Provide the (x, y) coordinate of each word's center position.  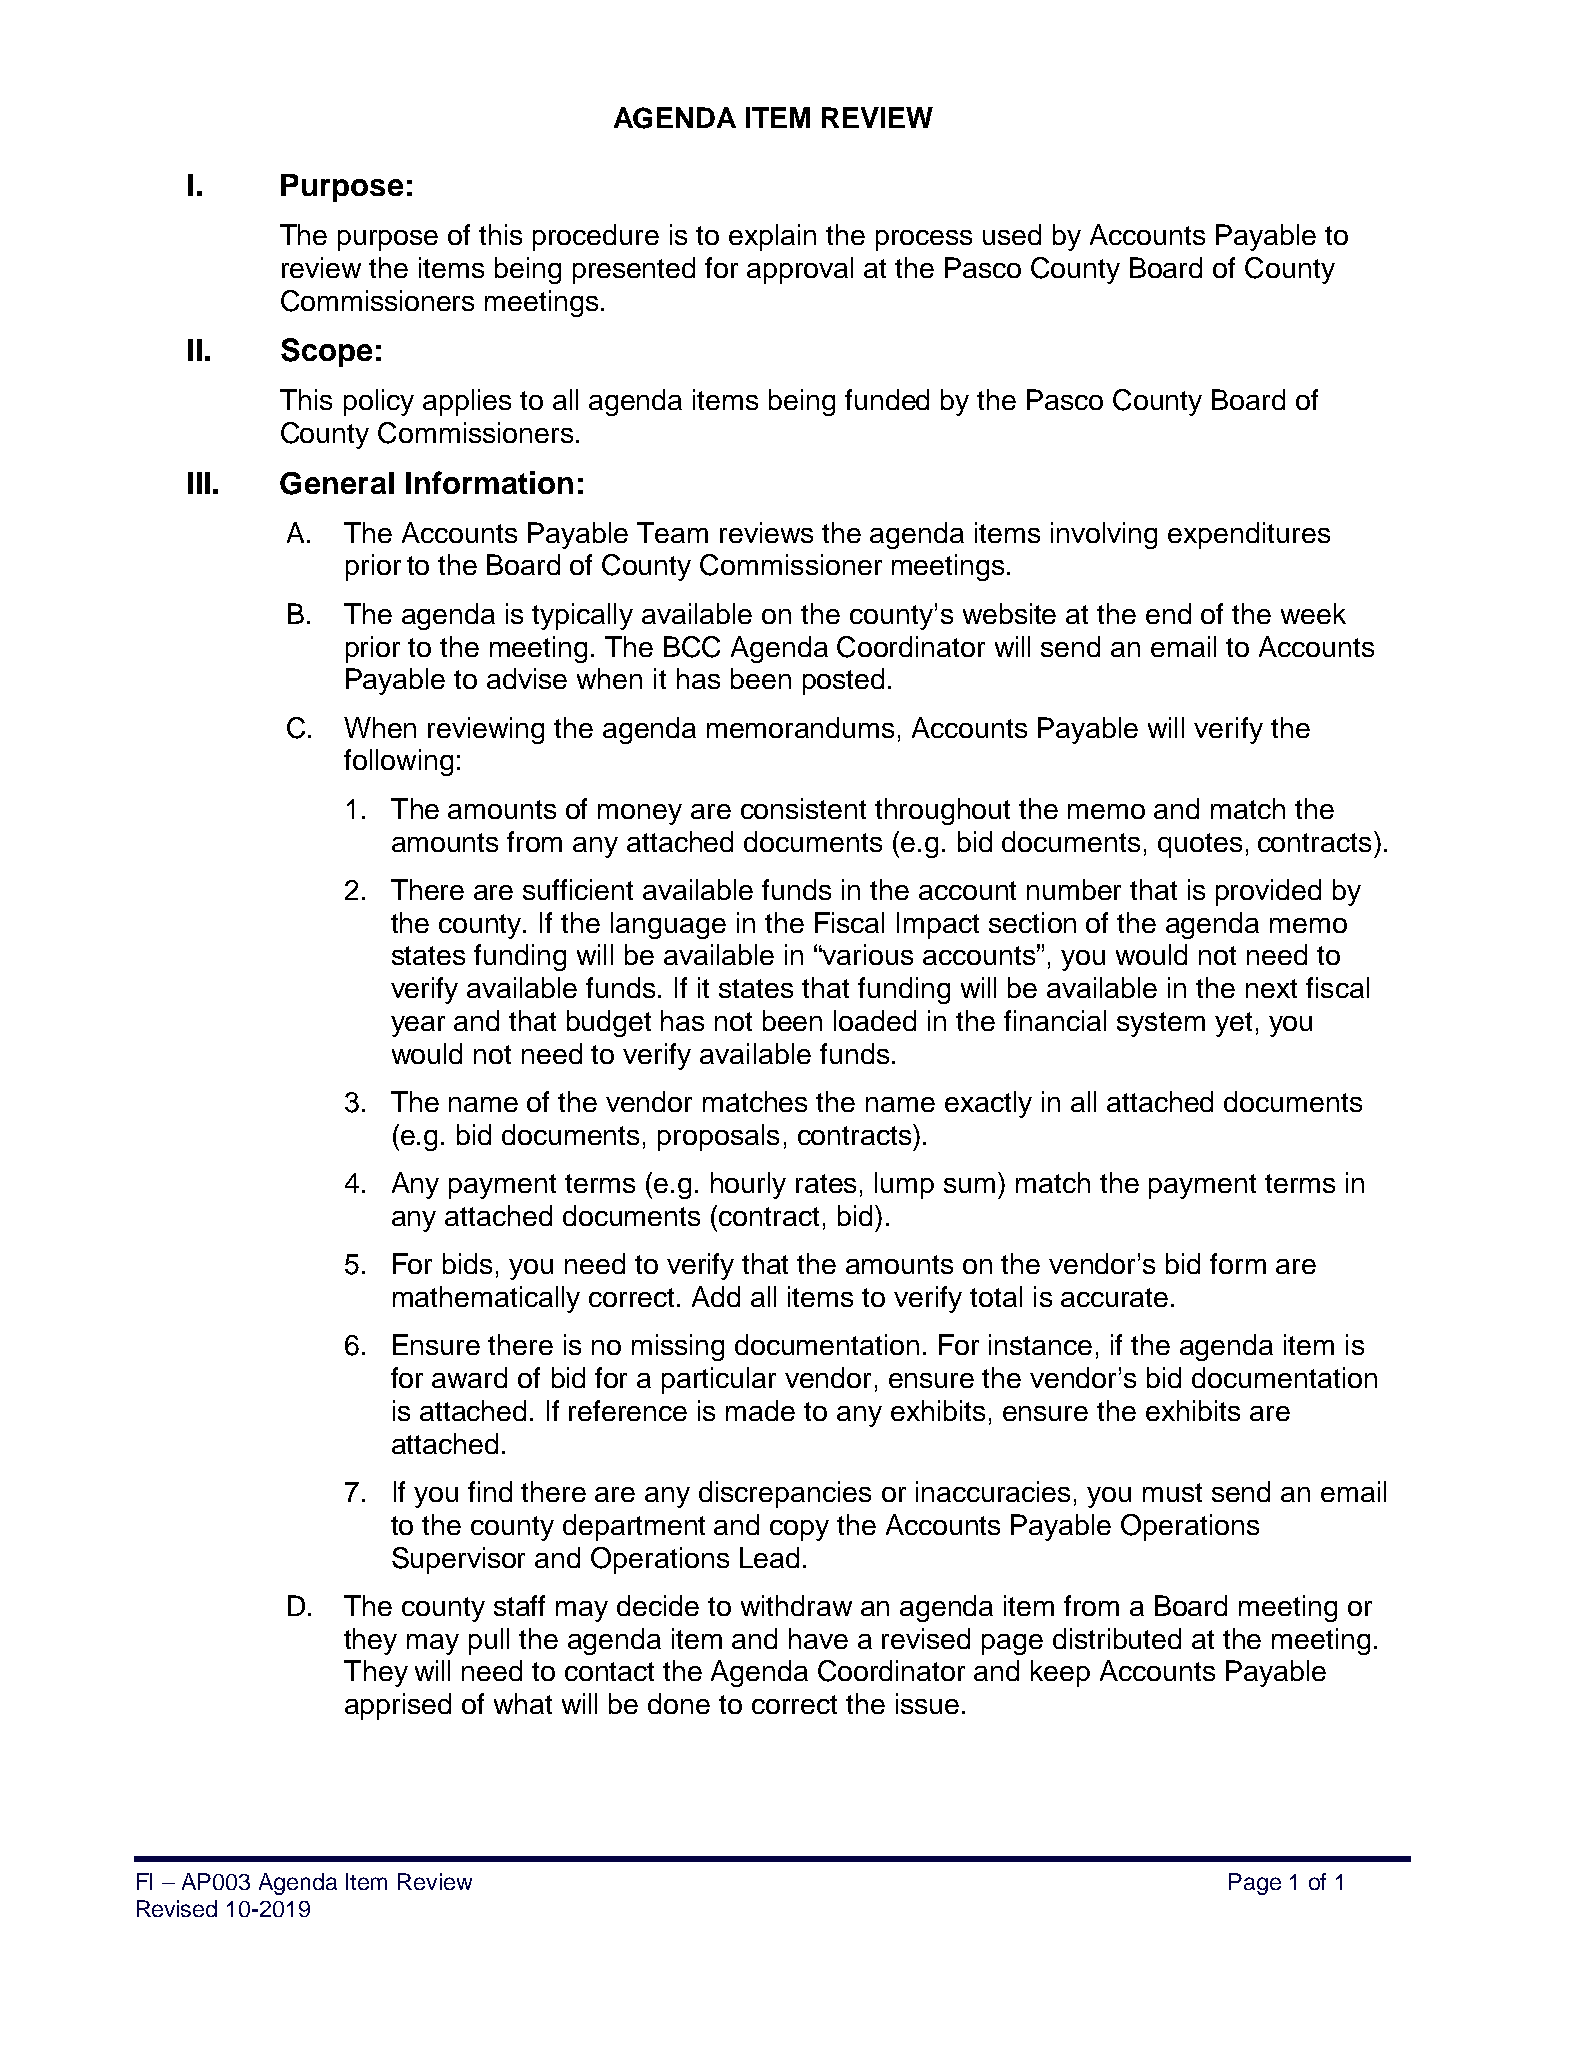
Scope (326, 352)
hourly (748, 1185)
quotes (1200, 845)
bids (467, 1263)
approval (800, 270)
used (1012, 234)
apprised (398, 1706)
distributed (1117, 1638)
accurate (1114, 1297)
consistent (803, 808)
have (818, 1638)
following (398, 762)
